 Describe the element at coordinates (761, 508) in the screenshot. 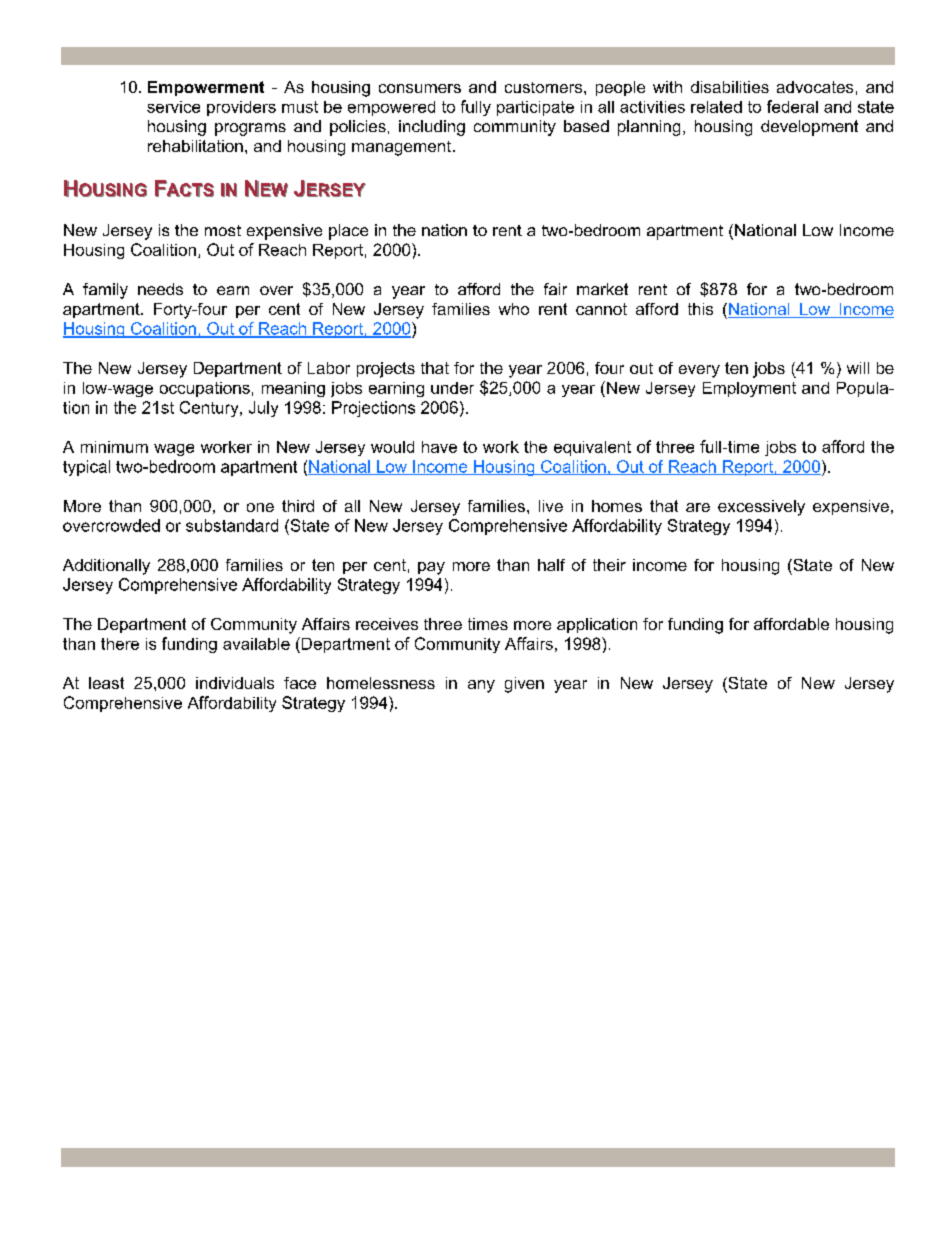

I see `excessively` at that location.
